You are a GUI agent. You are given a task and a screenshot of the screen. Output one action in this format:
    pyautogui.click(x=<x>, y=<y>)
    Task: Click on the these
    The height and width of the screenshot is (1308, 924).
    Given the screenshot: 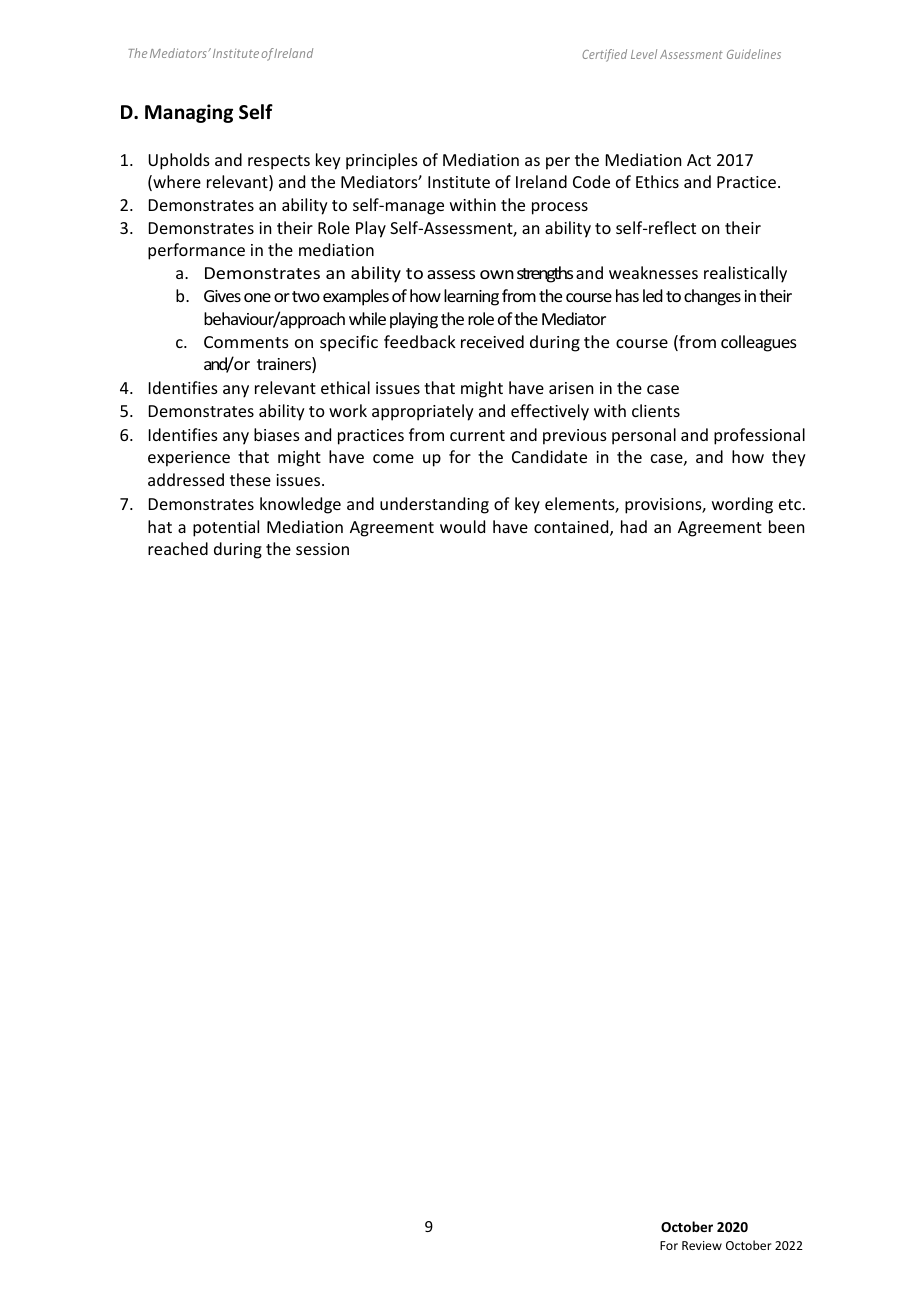 What is the action you would take?
    pyautogui.click(x=250, y=479)
